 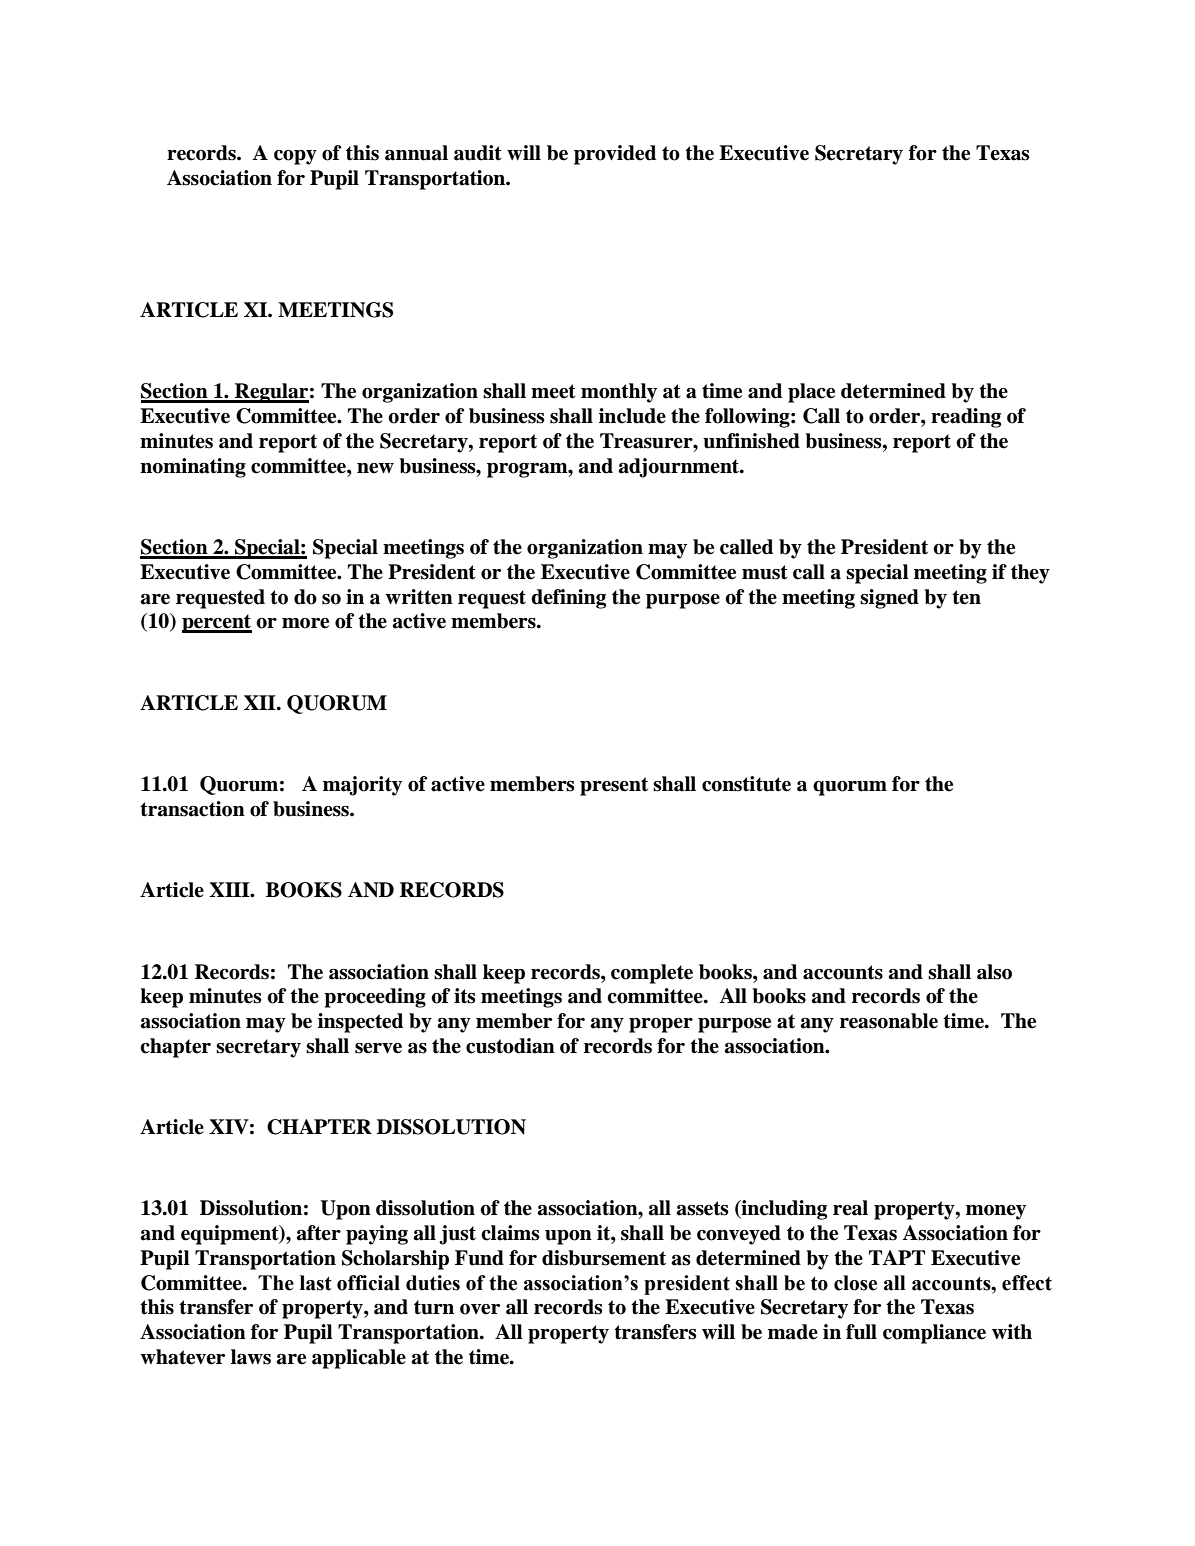 What do you see at coordinates (811, 393) in the document?
I see `place` at bounding box center [811, 393].
